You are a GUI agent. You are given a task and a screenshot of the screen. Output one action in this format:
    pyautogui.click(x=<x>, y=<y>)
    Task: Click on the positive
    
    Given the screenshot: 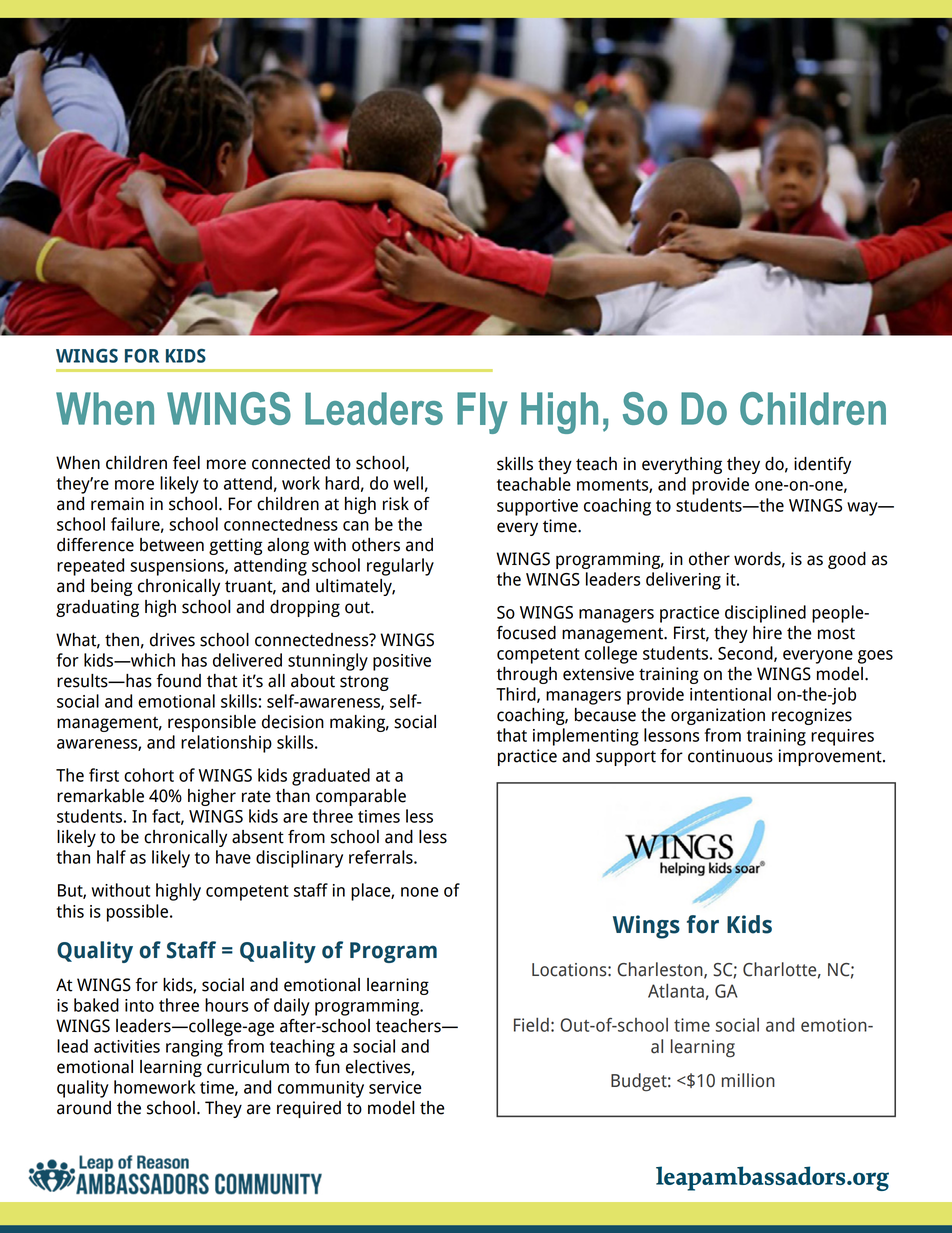 What is the action you would take?
    pyautogui.click(x=402, y=662)
